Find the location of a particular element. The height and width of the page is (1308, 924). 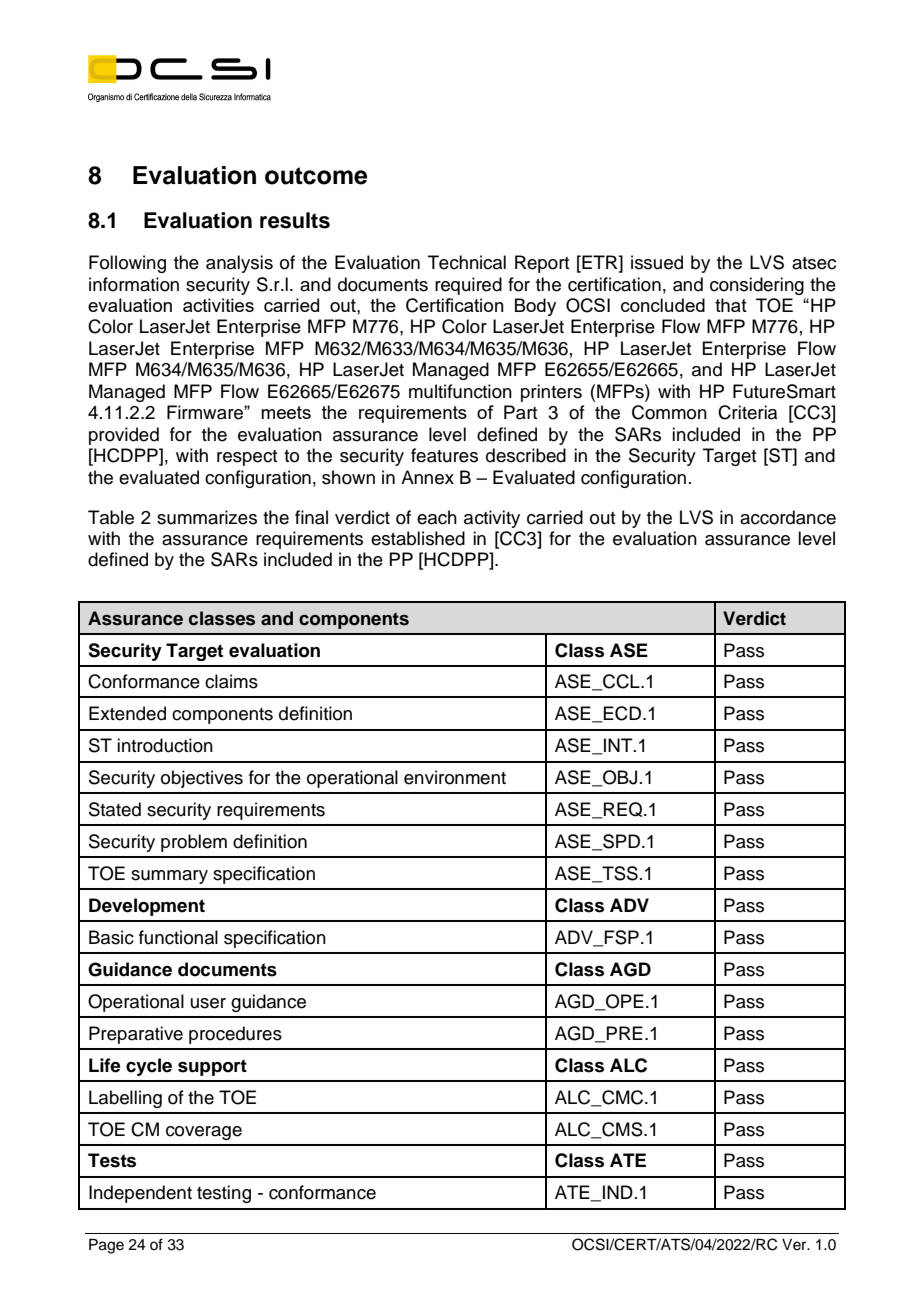

Technical is located at coordinates (467, 262).
